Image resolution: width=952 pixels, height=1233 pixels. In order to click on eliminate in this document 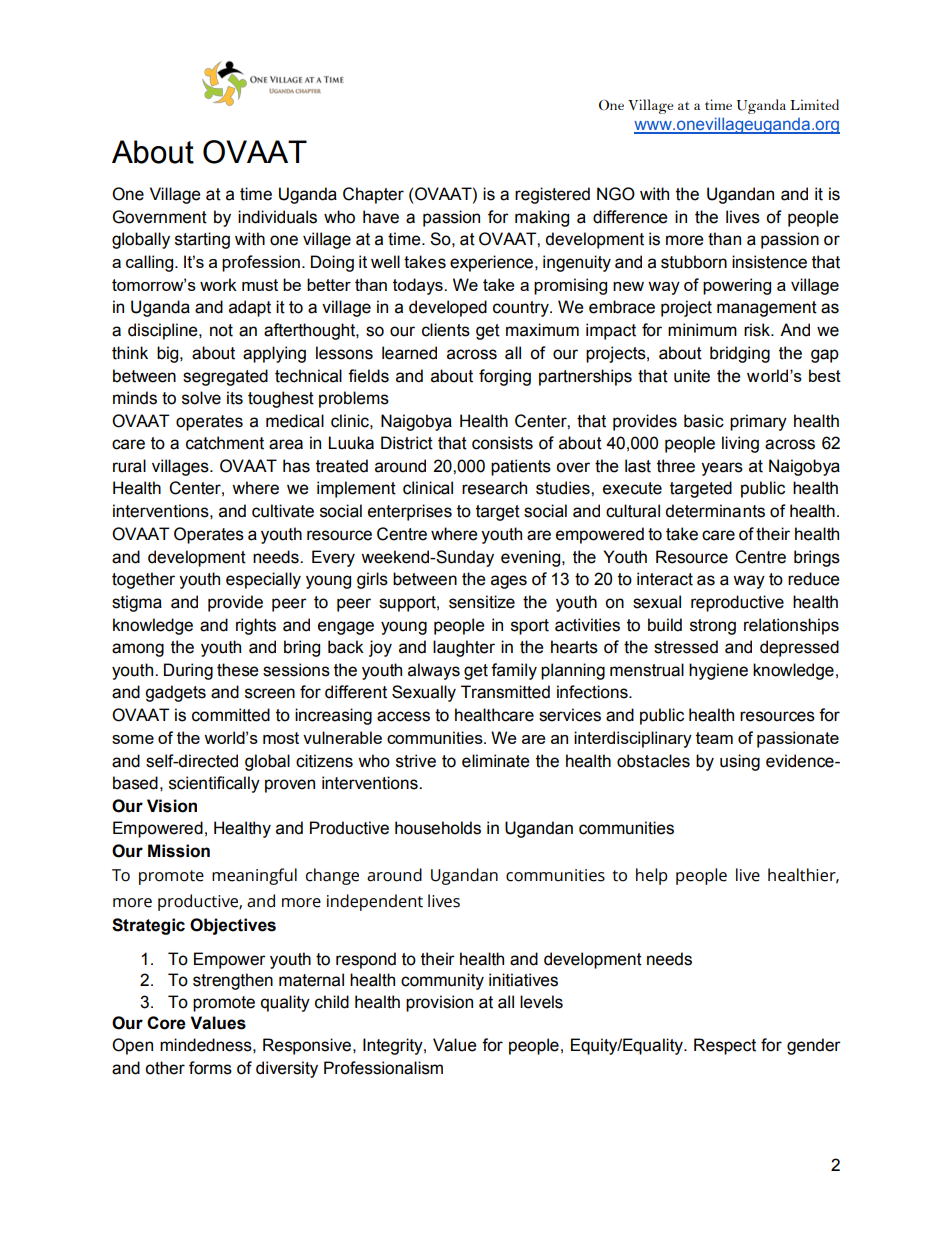, I will do `click(496, 761)`.
